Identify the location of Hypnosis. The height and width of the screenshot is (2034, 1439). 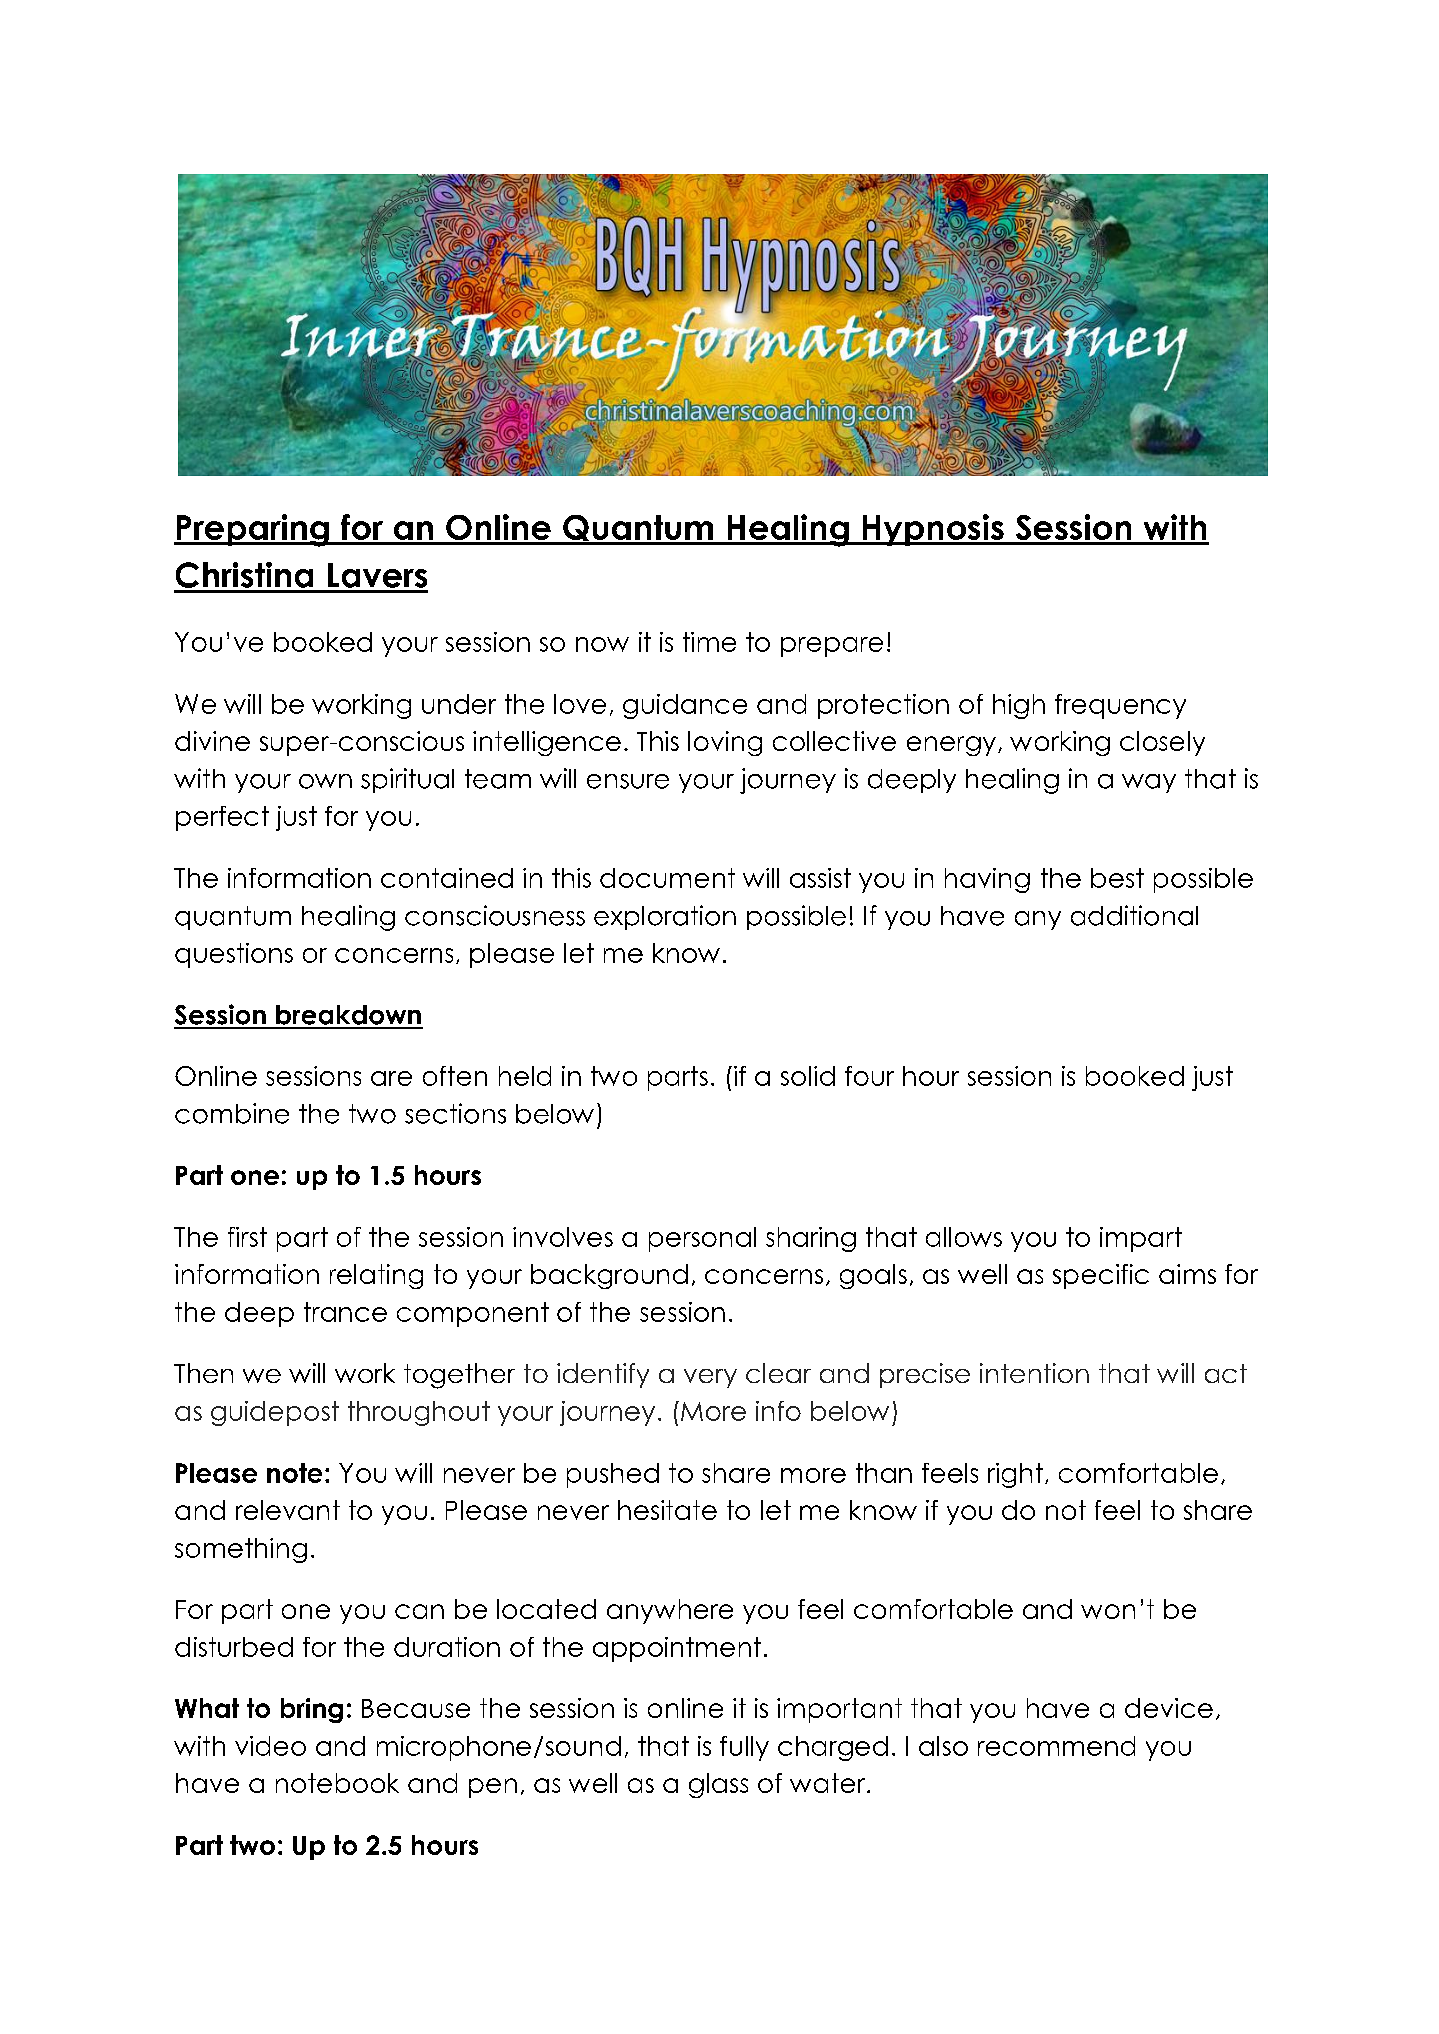
(933, 530).
